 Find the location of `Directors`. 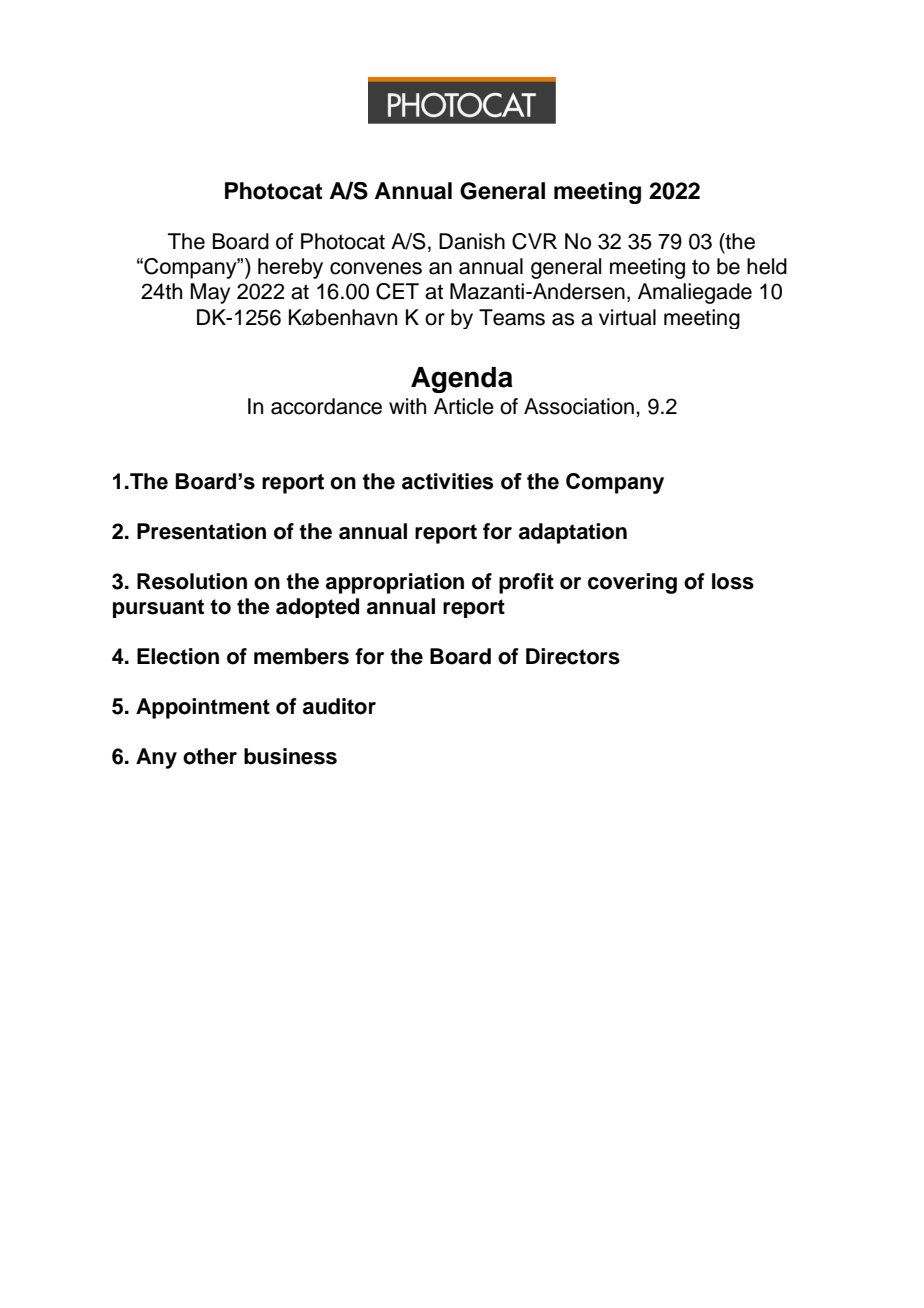

Directors is located at coordinates (573, 656).
